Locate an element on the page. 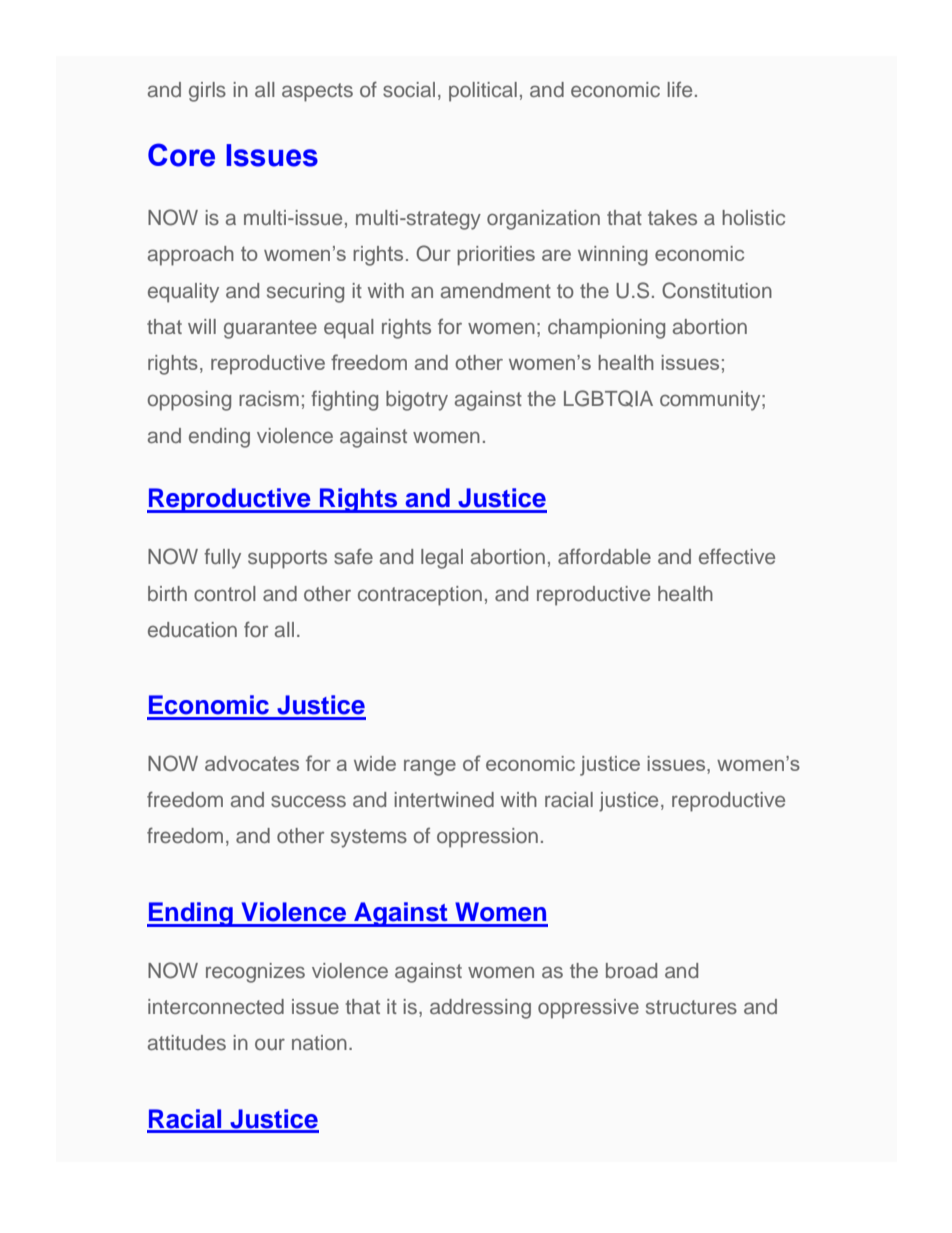  girls is located at coordinates (207, 92).
